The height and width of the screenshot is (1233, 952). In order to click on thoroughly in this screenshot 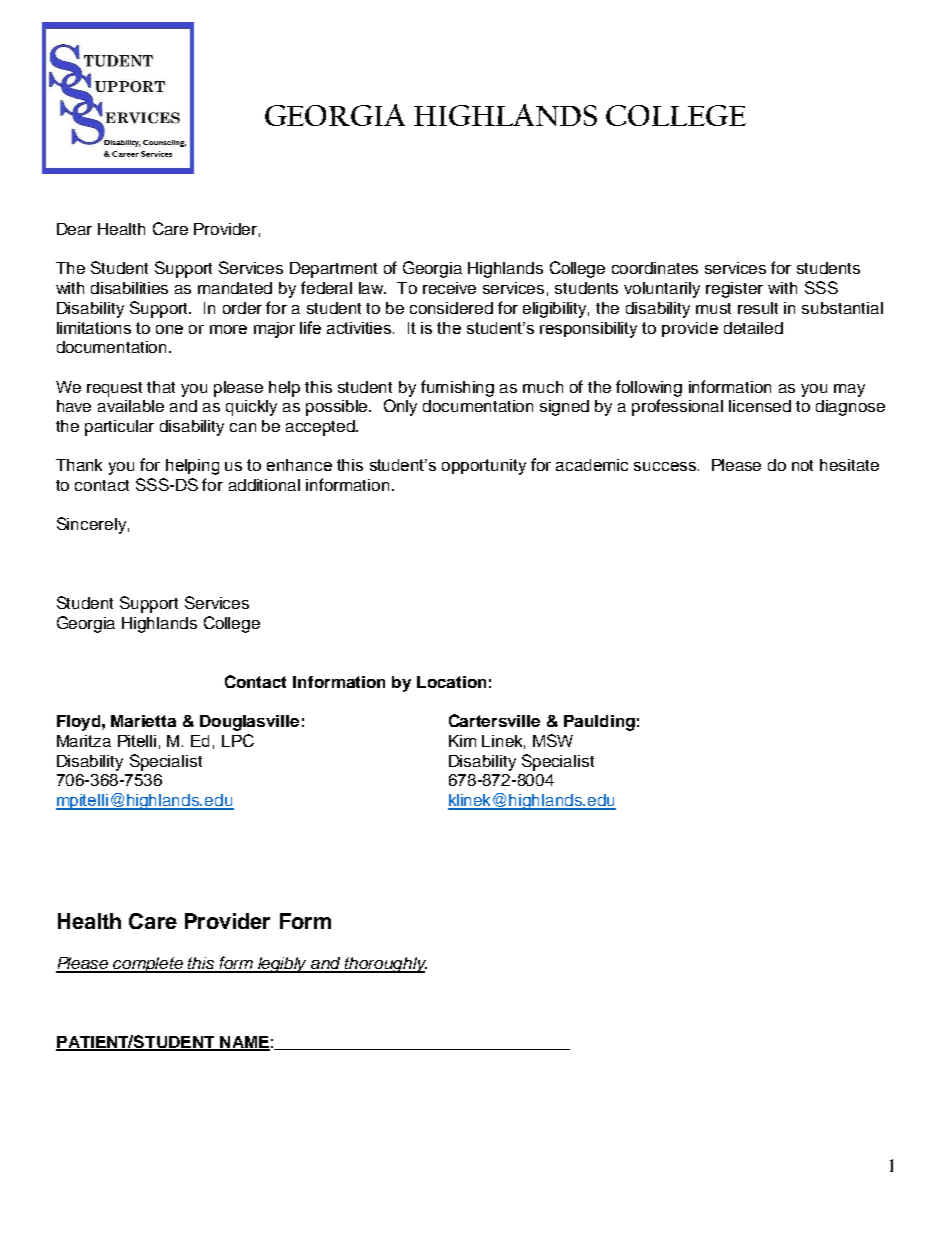, I will do `click(385, 965)`.
